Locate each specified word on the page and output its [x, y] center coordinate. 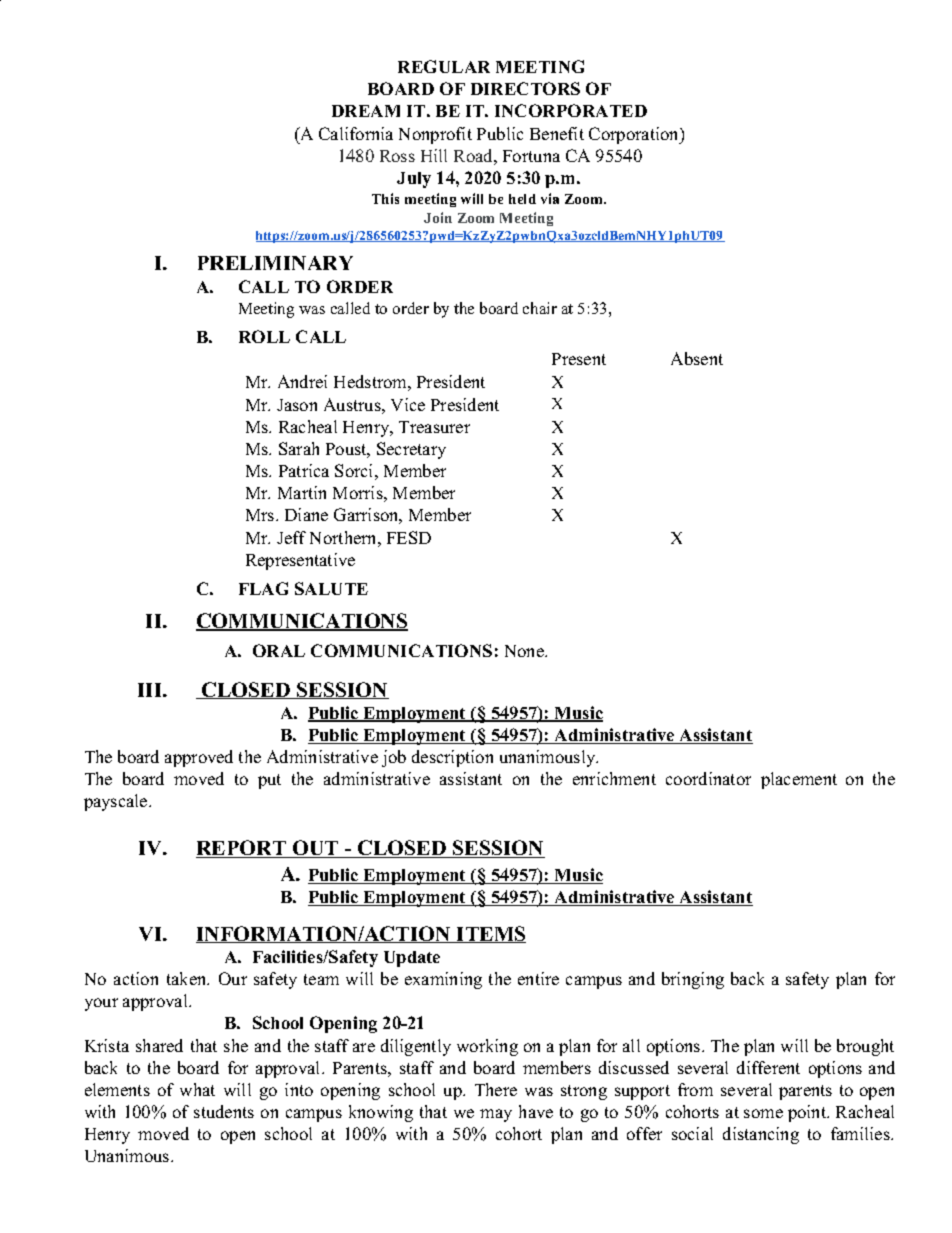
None [525, 651]
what [197, 1089]
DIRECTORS [525, 88]
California [356, 133]
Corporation [635, 135]
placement [799, 780]
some [763, 1113]
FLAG [263, 588]
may [496, 1115]
